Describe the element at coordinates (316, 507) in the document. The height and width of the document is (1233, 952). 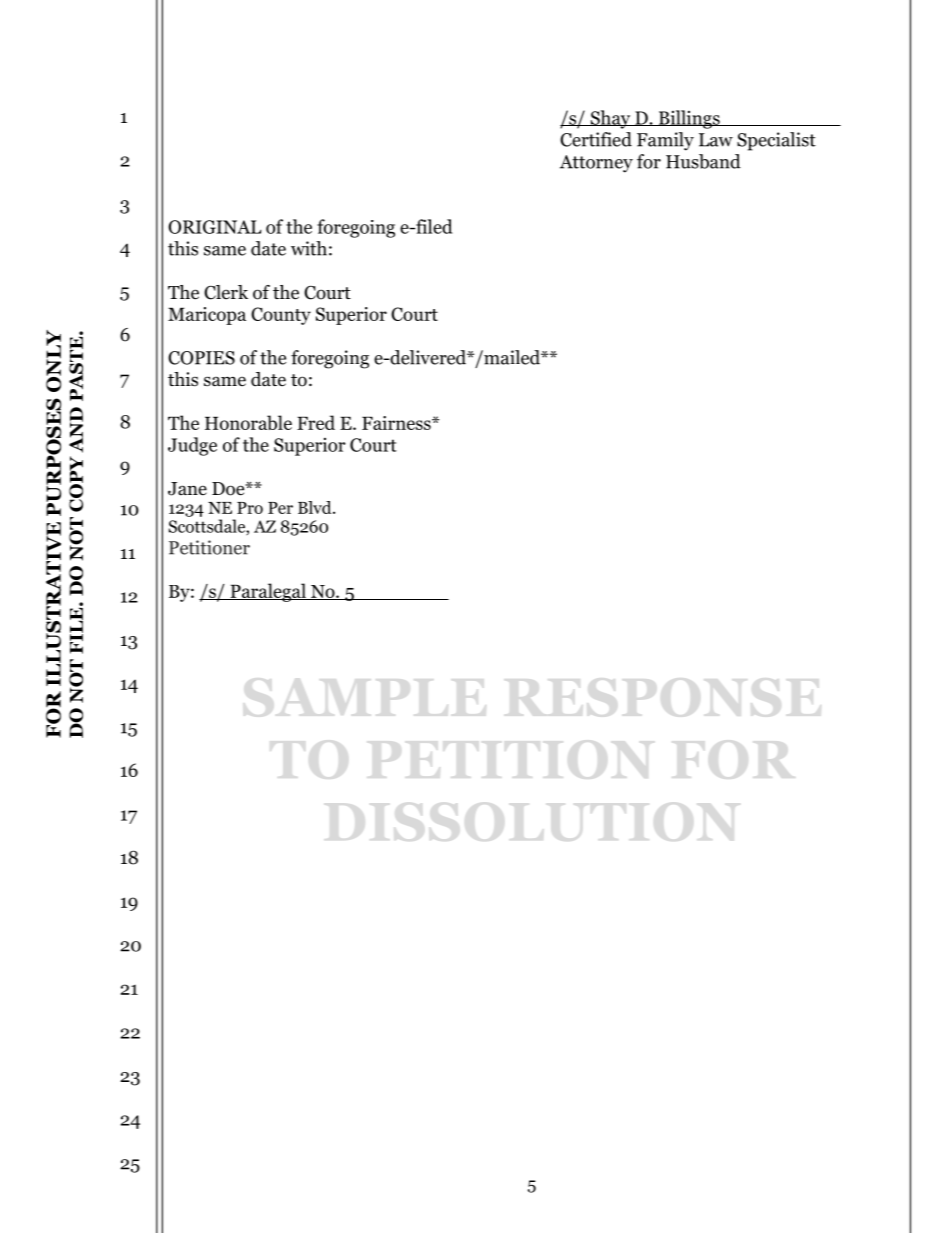
I see `Blvd` at that location.
